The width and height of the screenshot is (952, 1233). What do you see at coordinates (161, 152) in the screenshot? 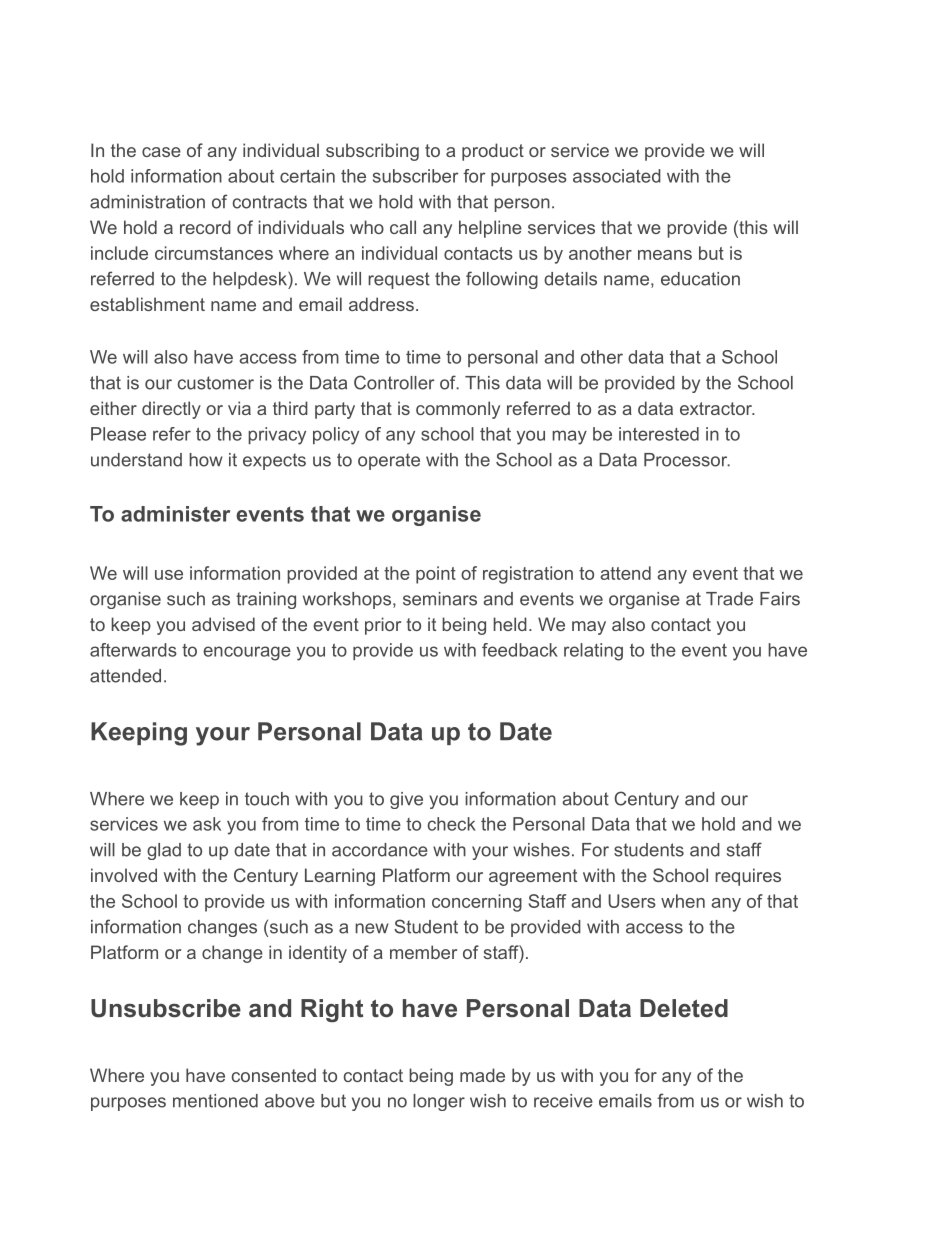
I see `case` at bounding box center [161, 152].
